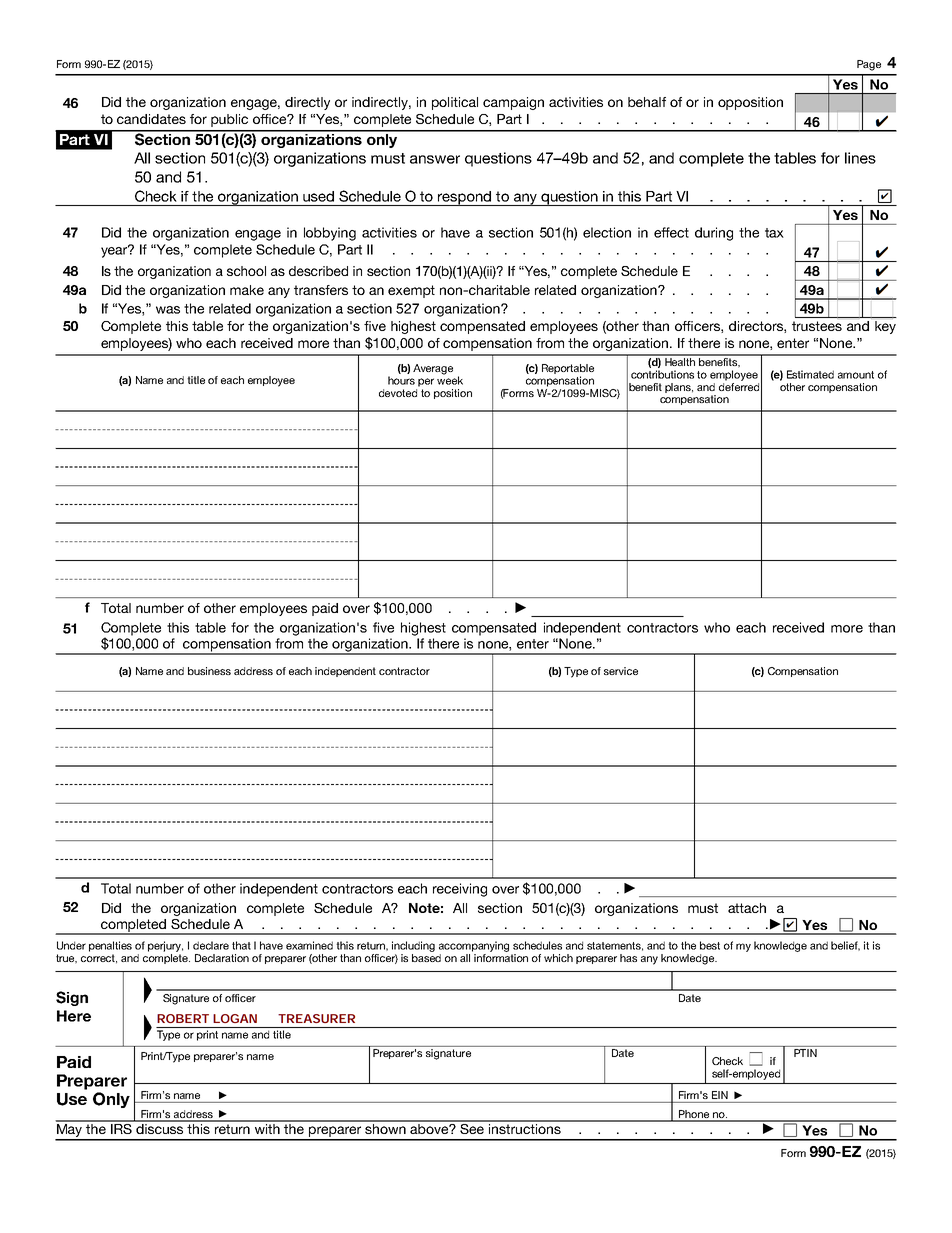 This screenshot has height=1233, width=952. I want to click on Page, so click(869, 65).
